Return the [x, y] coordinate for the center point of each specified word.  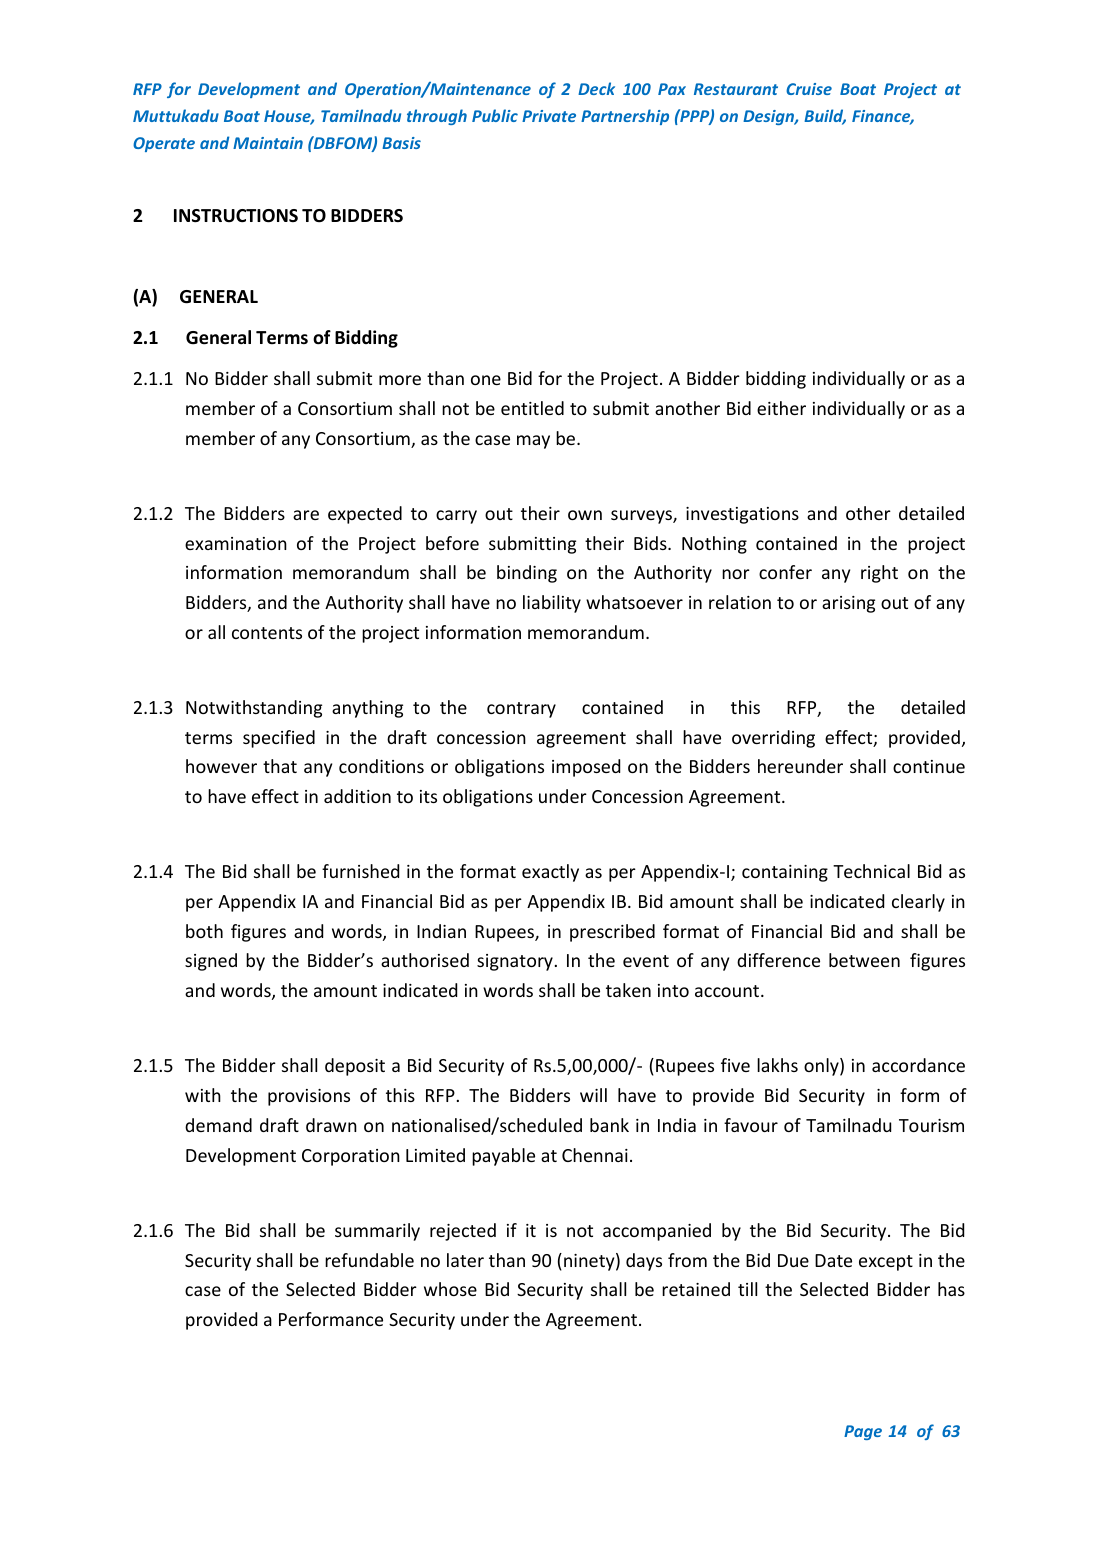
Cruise [809, 89]
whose [450, 1289]
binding [527, 574]
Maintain [268, 143]
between [864, 960]
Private [549, 116]
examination [236, 543]
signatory [515, 962]
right [879, 574]
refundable [369, 1260]
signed [211, 962]
